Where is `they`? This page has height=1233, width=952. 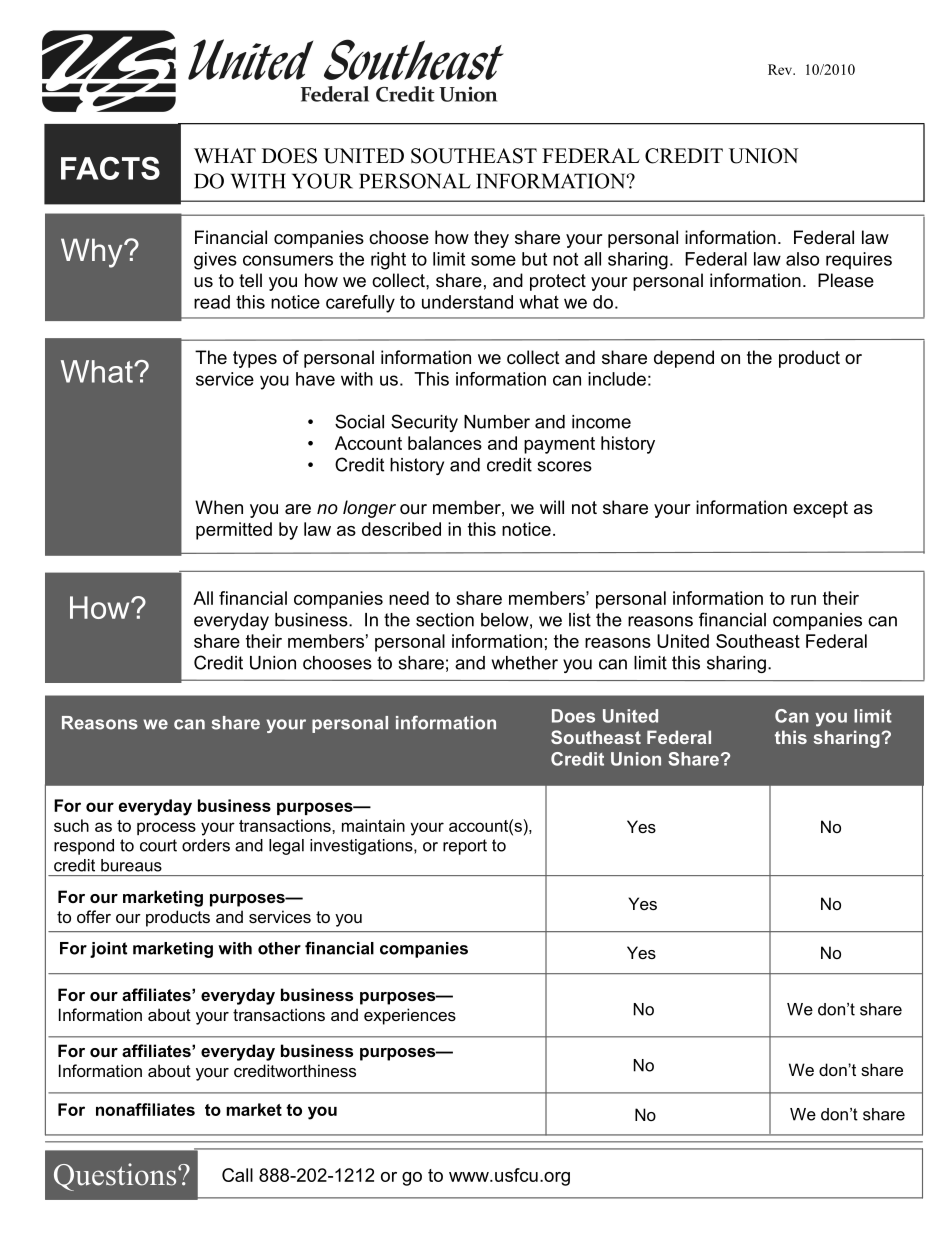
they is located at coordinates (491, 239).
